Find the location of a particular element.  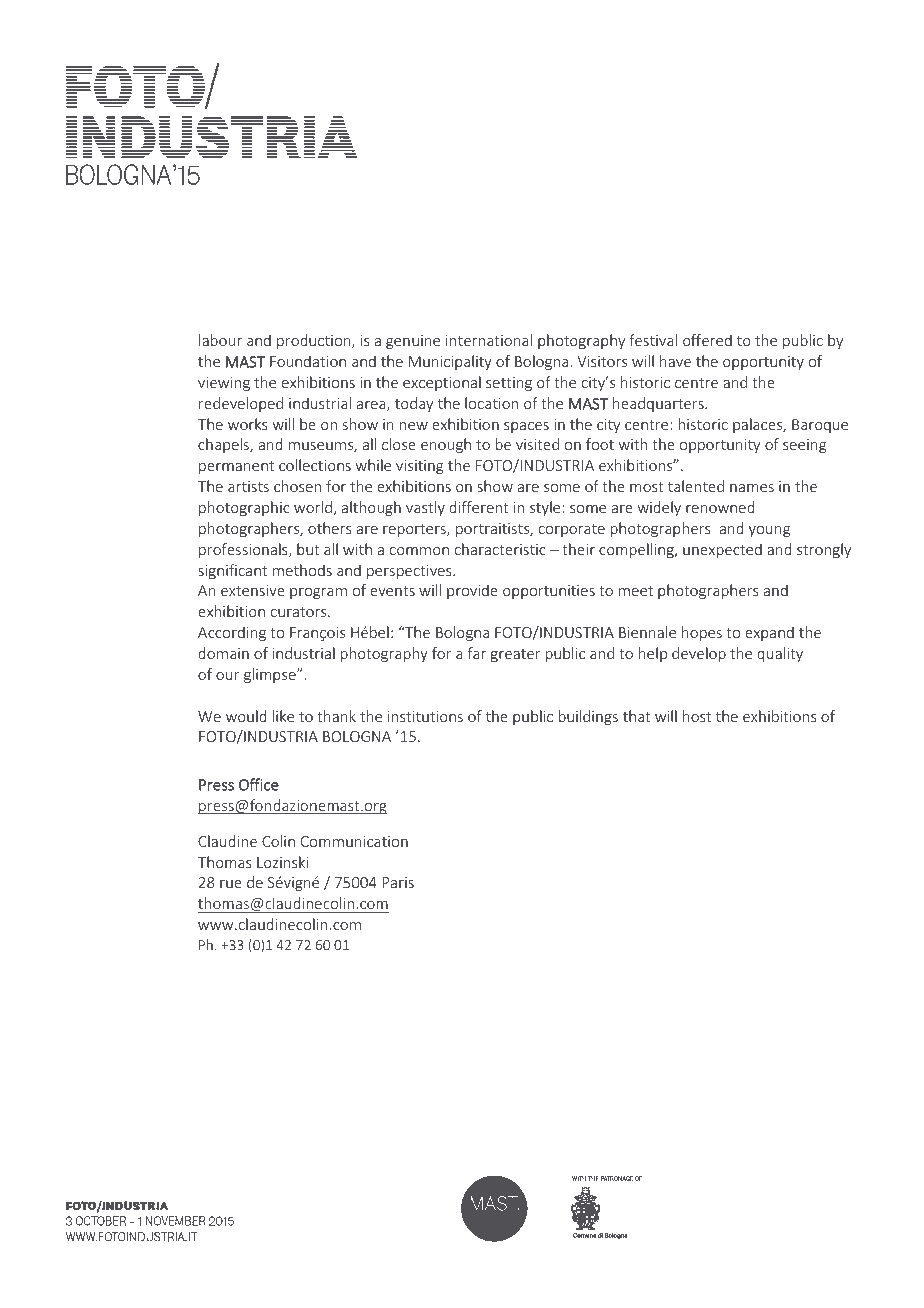

offered is located at coordinates (707, 340).
